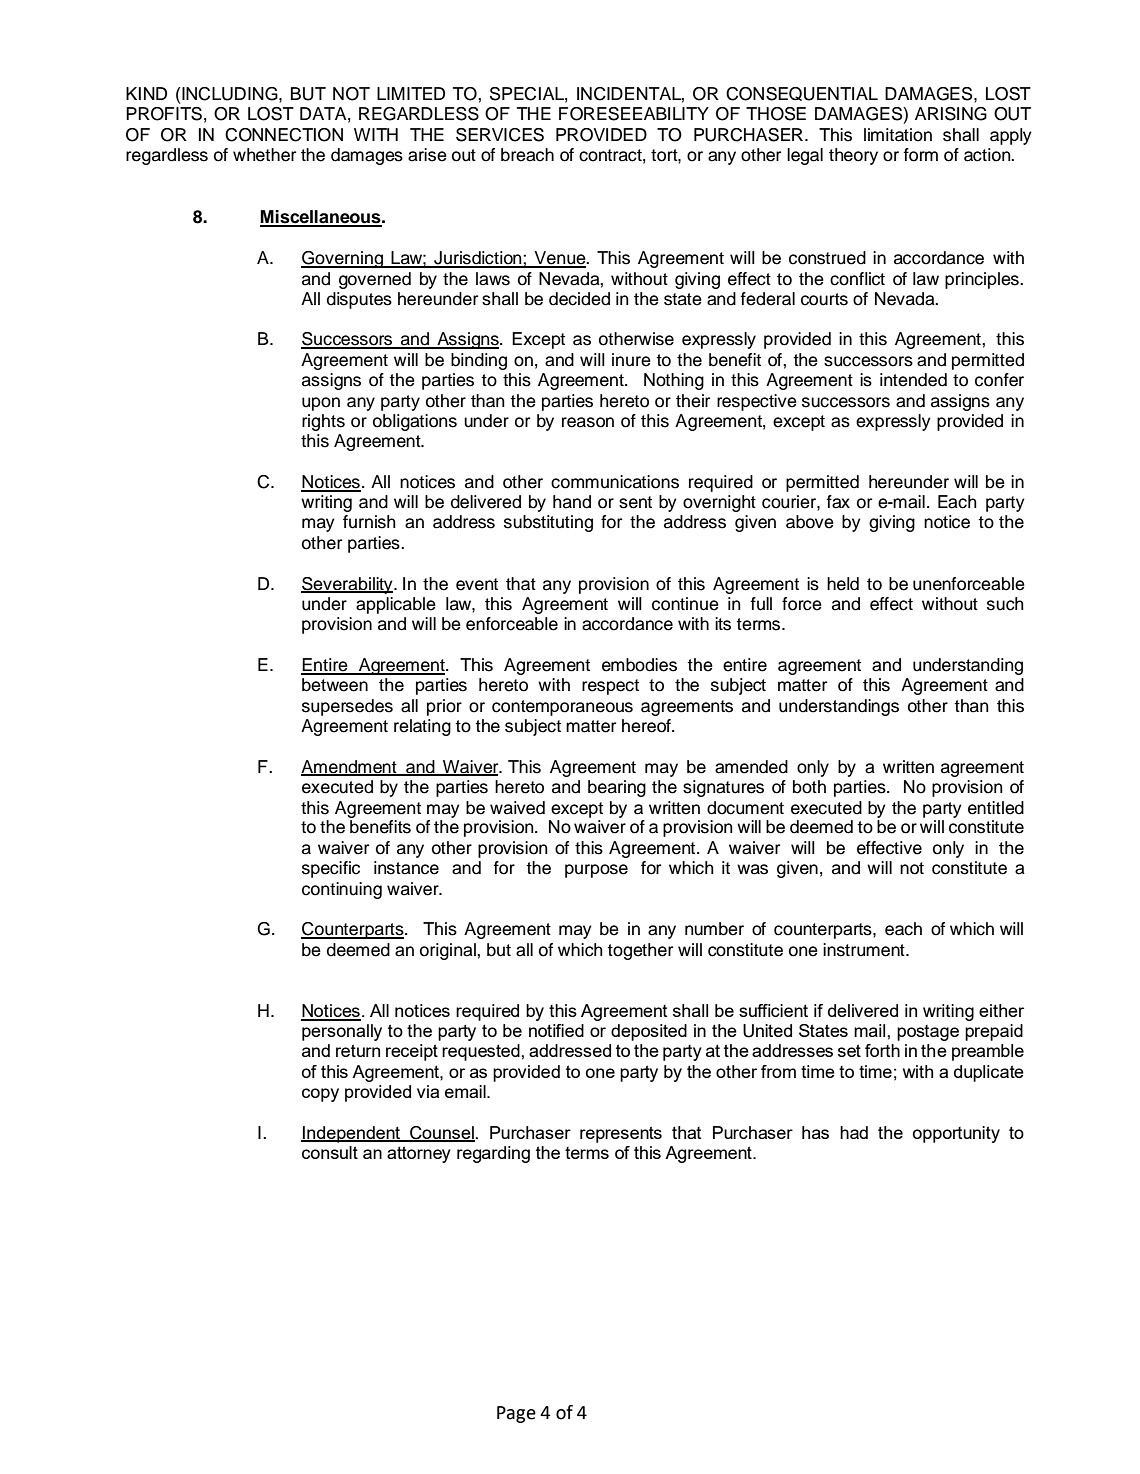  Describe the element at coordinates (956, 1134) in the document. I see `opportunity` at that location.
